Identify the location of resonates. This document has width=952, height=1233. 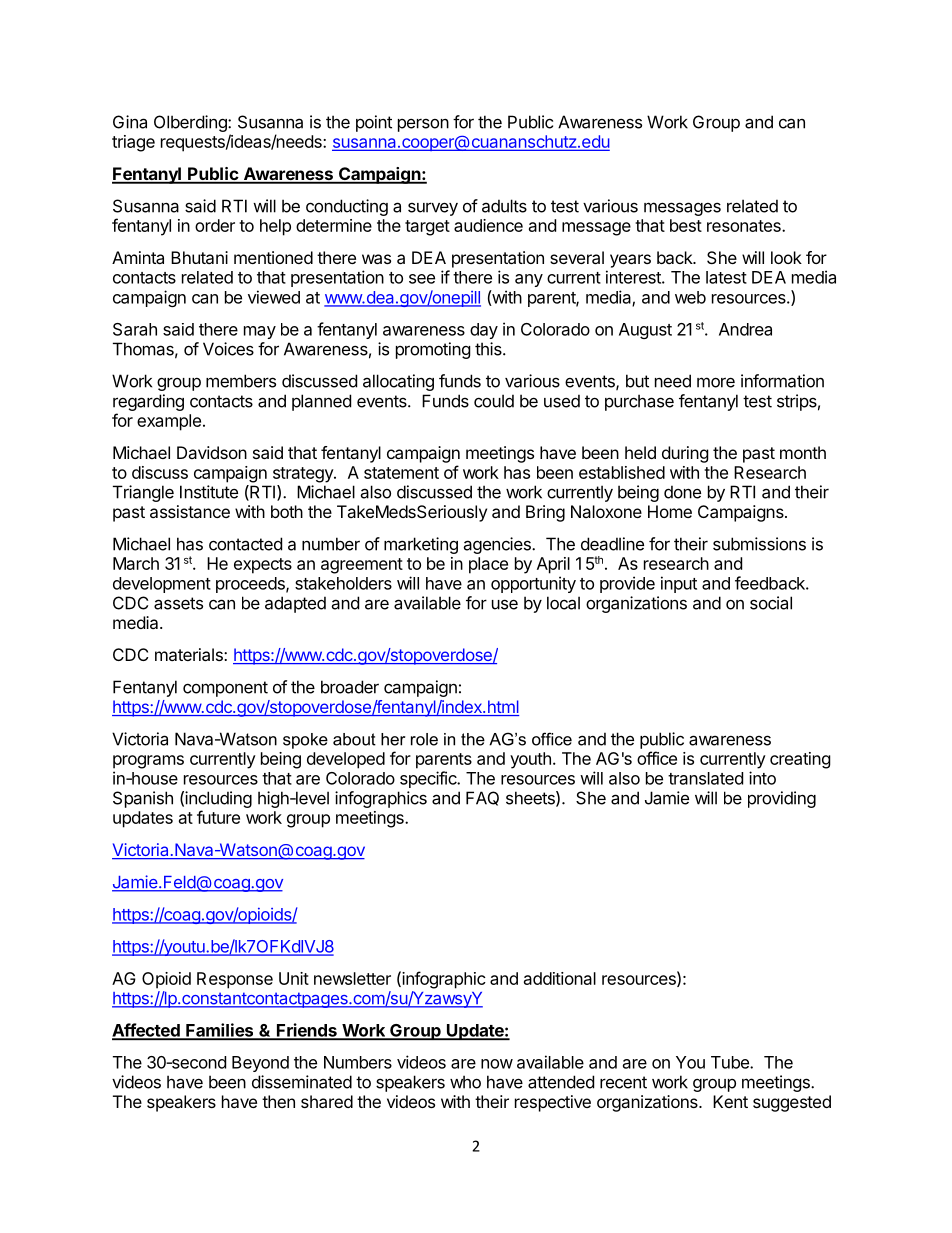
(745, 226).
